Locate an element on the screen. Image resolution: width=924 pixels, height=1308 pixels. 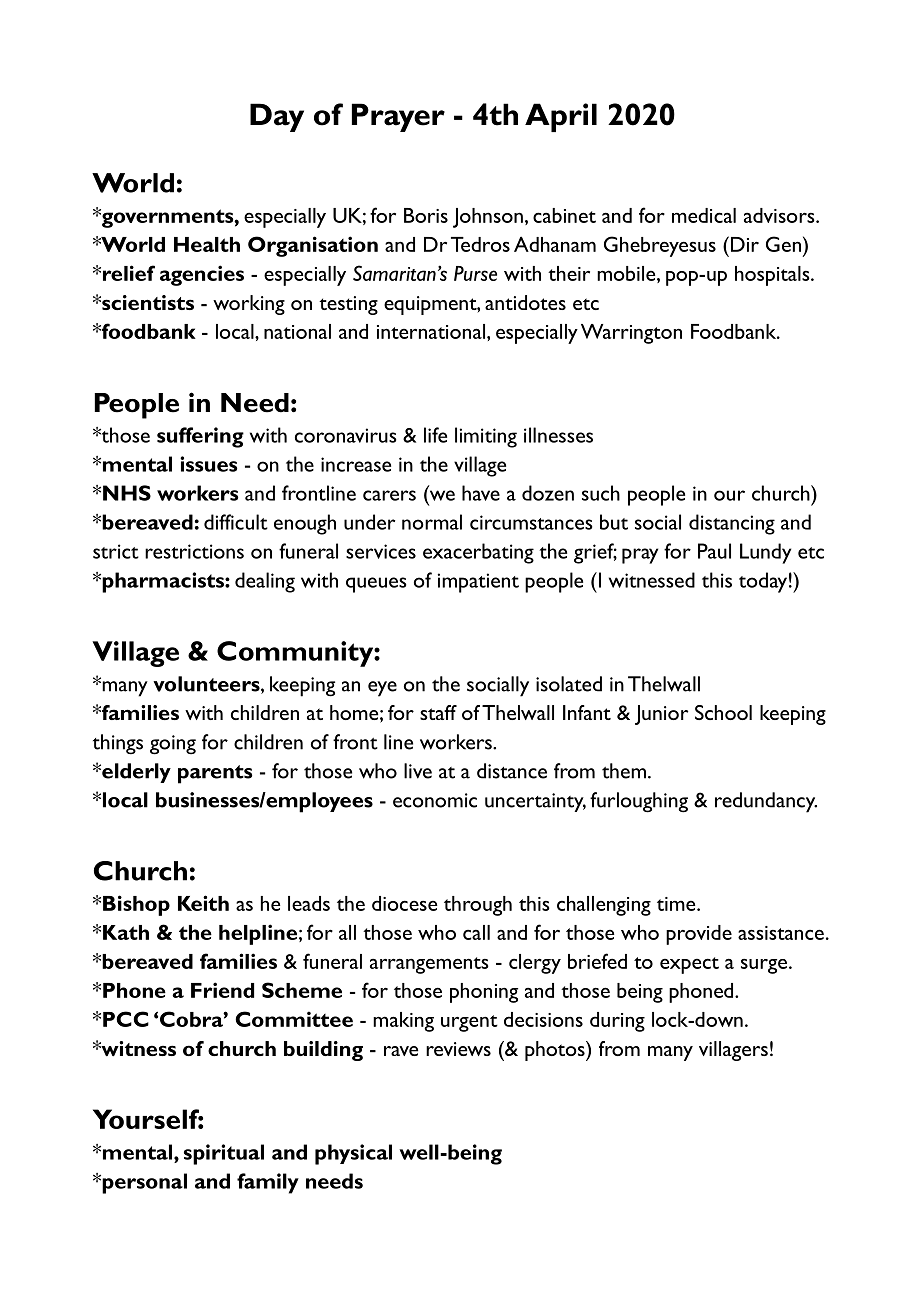
Health is located at coordinates (207, 244).
